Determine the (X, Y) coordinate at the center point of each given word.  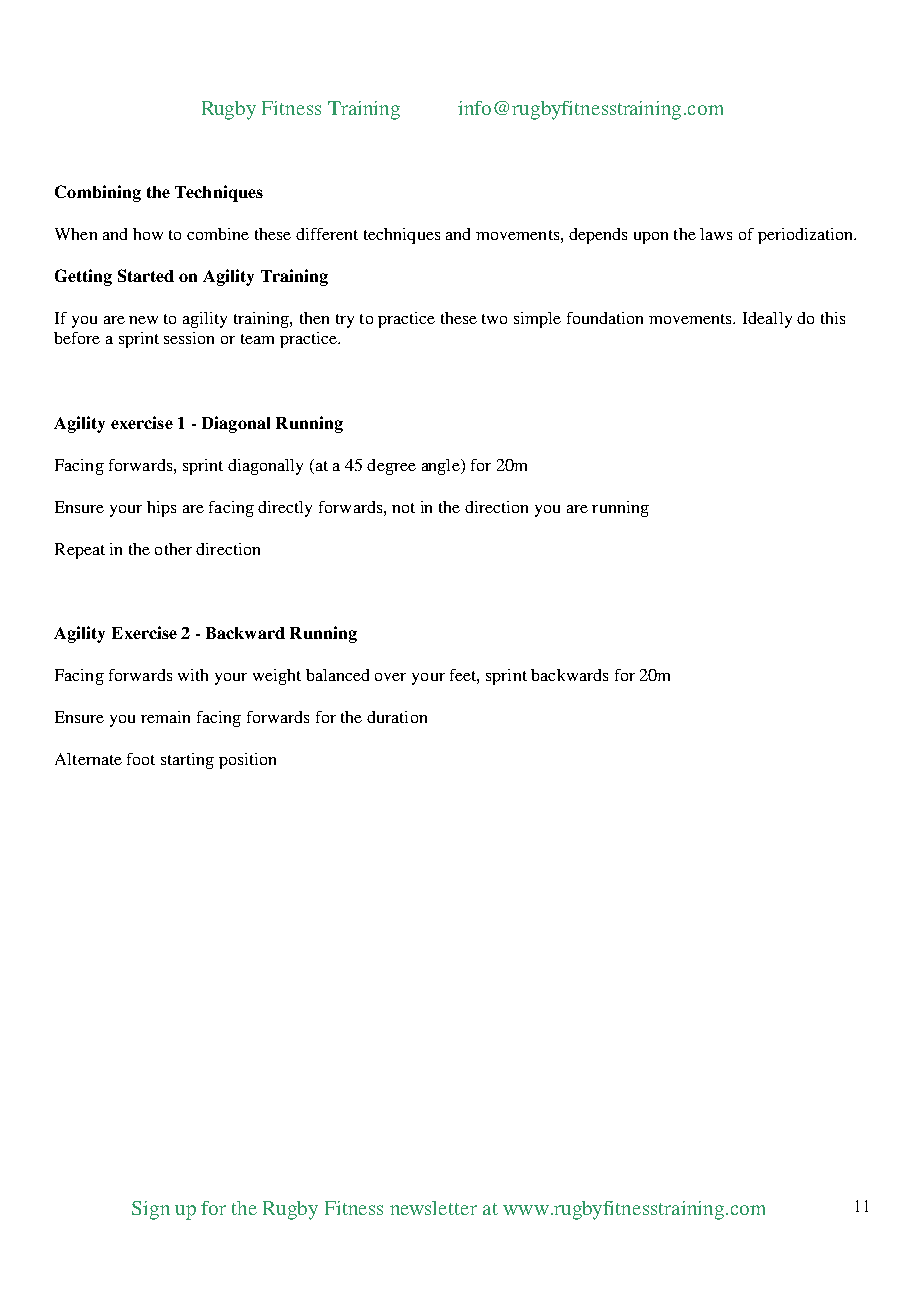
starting (187, 761)
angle (442, 467)
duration (397, 717)
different (327, 234)
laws (716, 234)
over (390, 677)
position (247, 761)
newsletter (433, 1208)
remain (165, 717)
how (148, 234)
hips (161, 509)
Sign (151, 1210)
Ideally (767, 320)
